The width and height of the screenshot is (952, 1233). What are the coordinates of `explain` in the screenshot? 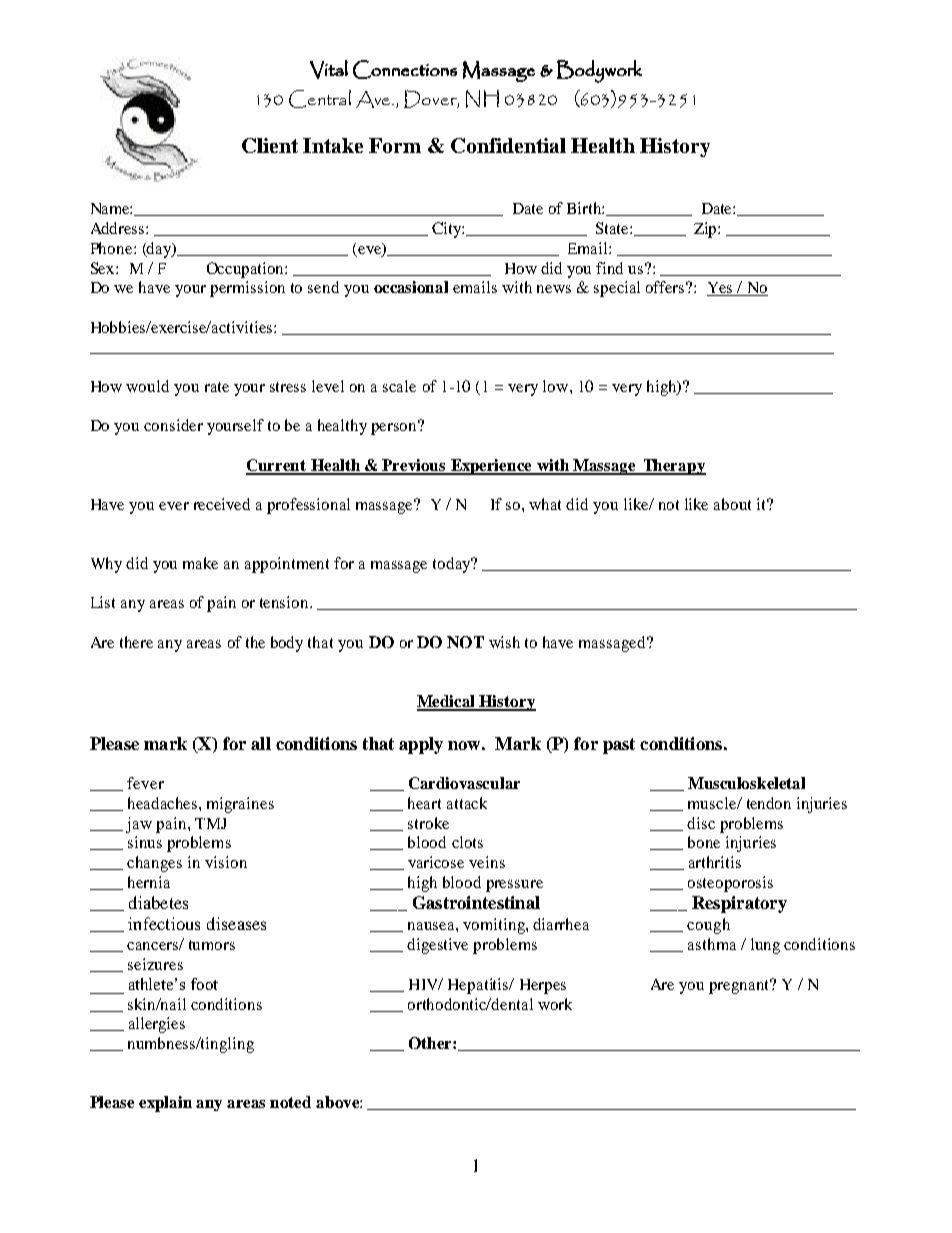 It's located at (165, 1104).
